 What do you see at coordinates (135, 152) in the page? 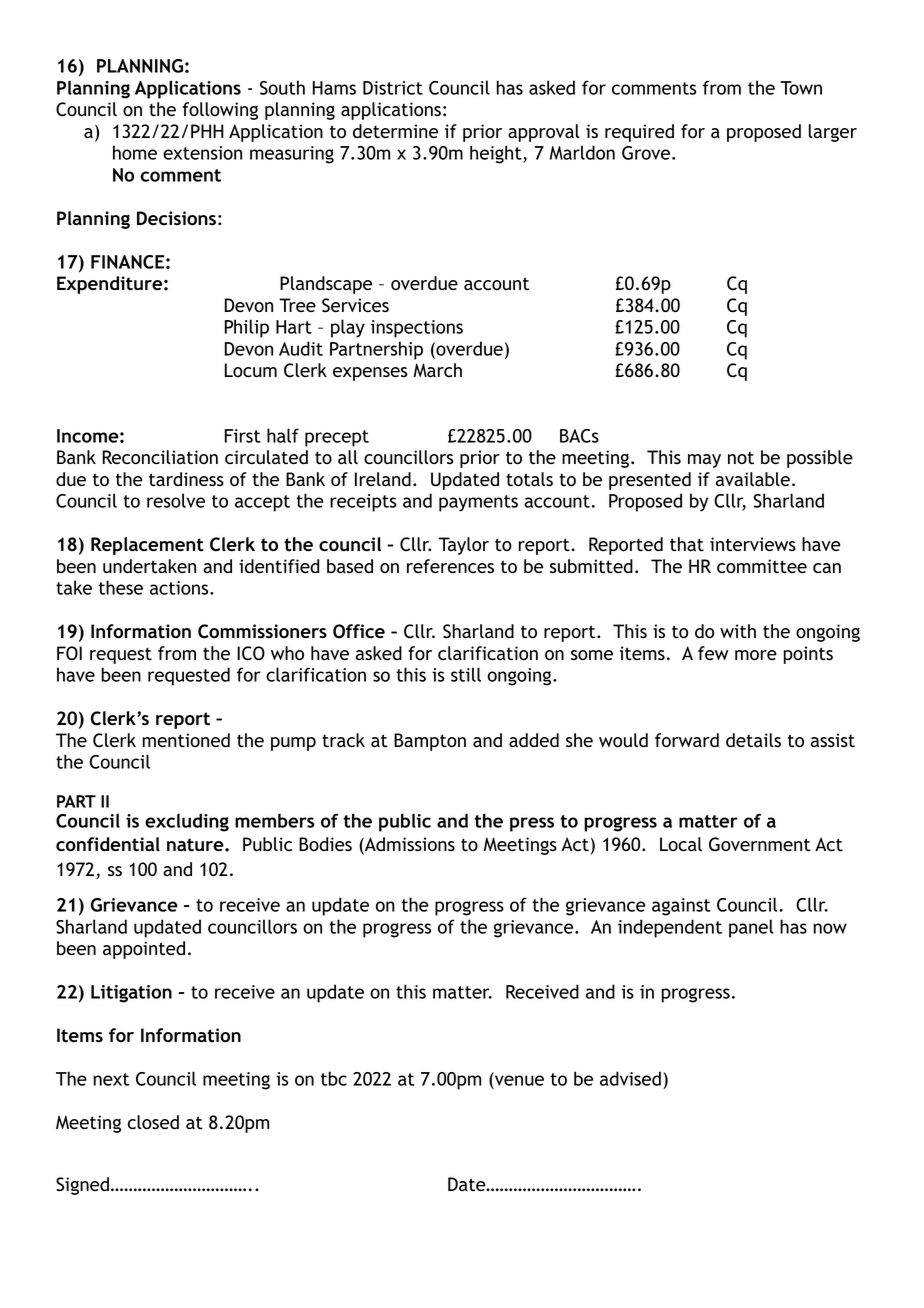
I see `home` at bounding box center [135, 152].
